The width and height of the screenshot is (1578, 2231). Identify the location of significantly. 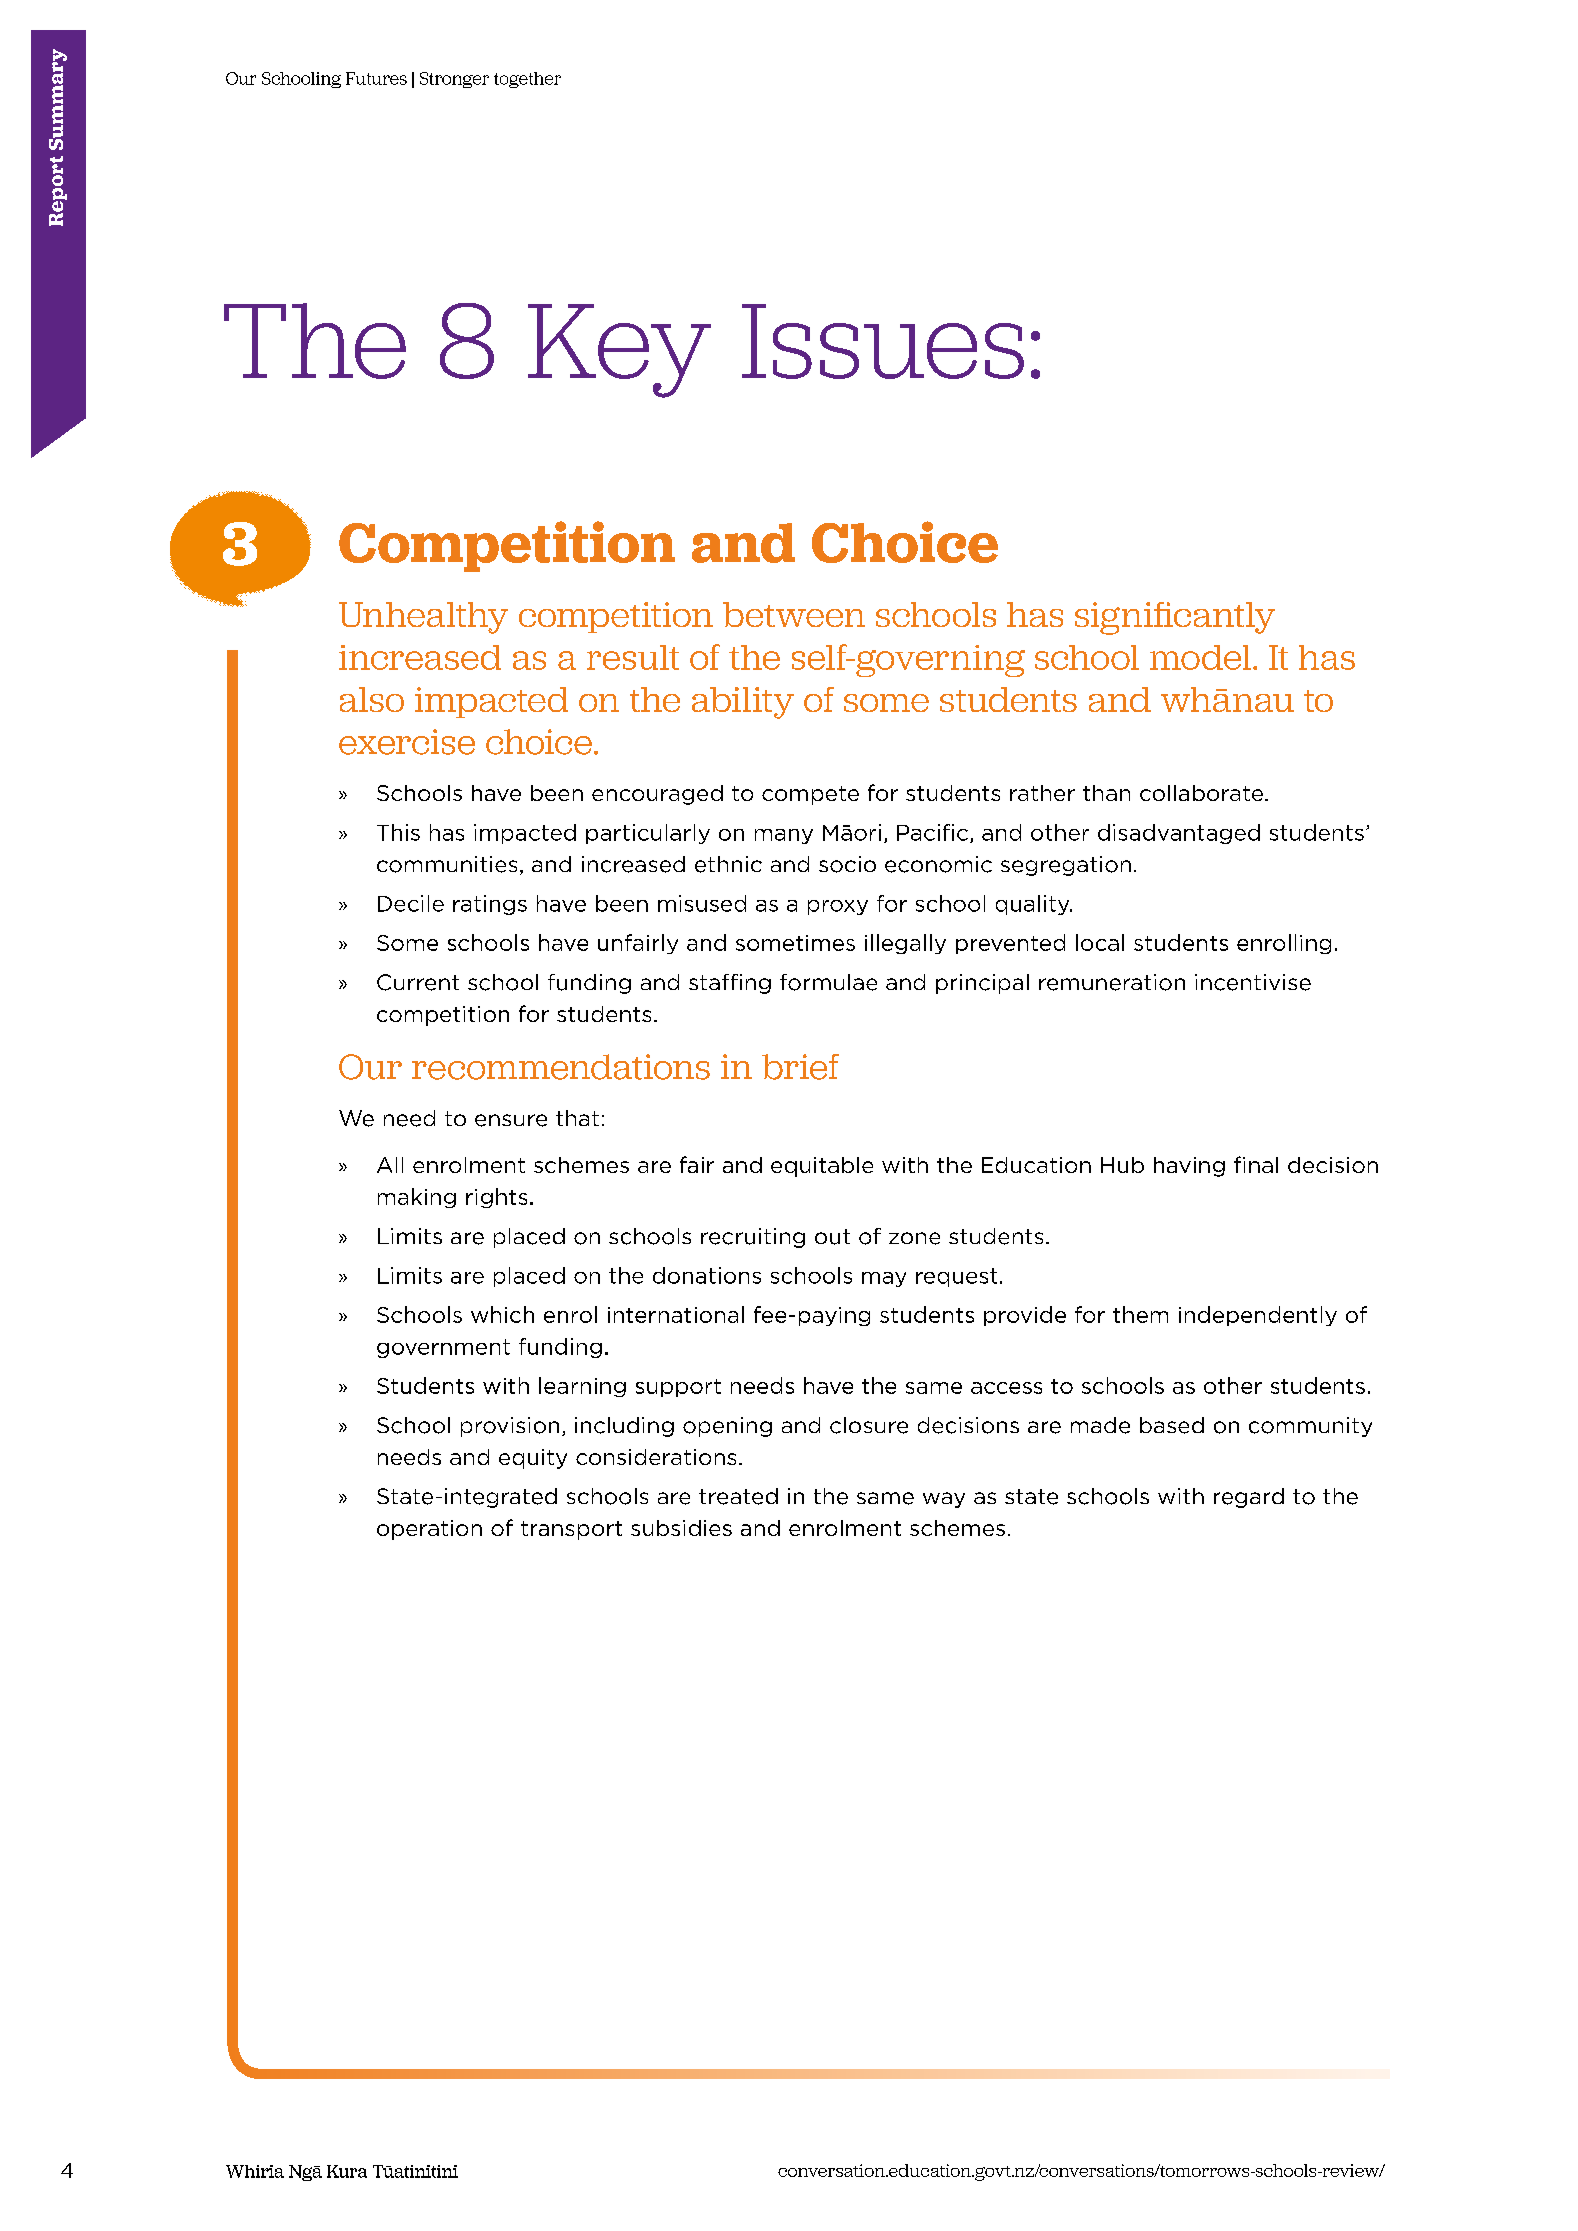
(1175, 618).
